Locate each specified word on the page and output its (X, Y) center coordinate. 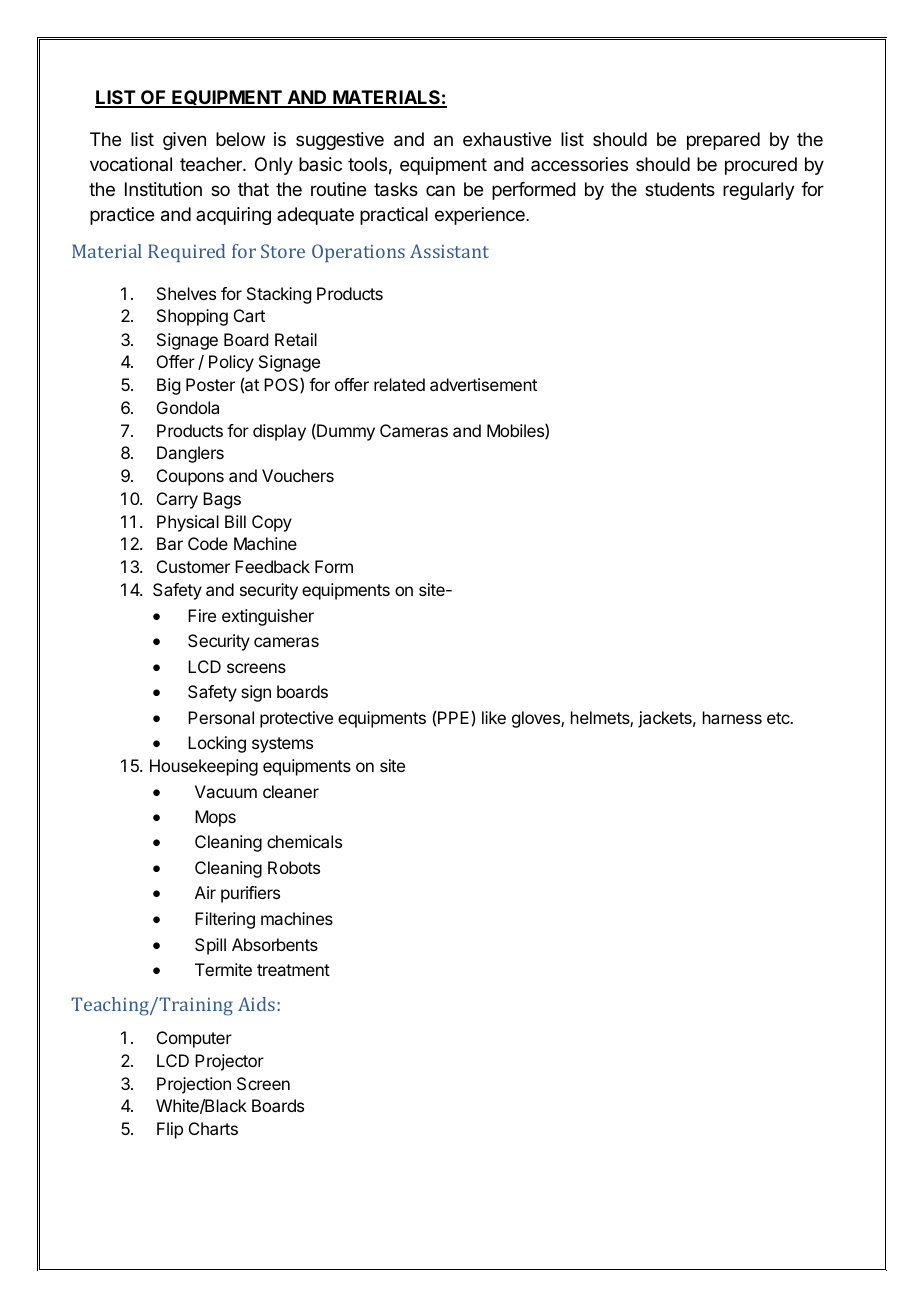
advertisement (483, 384)
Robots (294, 867)
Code (208, 543)
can (440, 190)
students (680, 189)
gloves (537, 719)
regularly (759, 191)
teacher (212, 164)
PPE (453, 717)
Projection (194, 1085)
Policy (231, 363)
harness (732, 717)
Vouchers (298, 475)
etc (779, 718)
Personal (221, 717)
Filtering (225, 920)
